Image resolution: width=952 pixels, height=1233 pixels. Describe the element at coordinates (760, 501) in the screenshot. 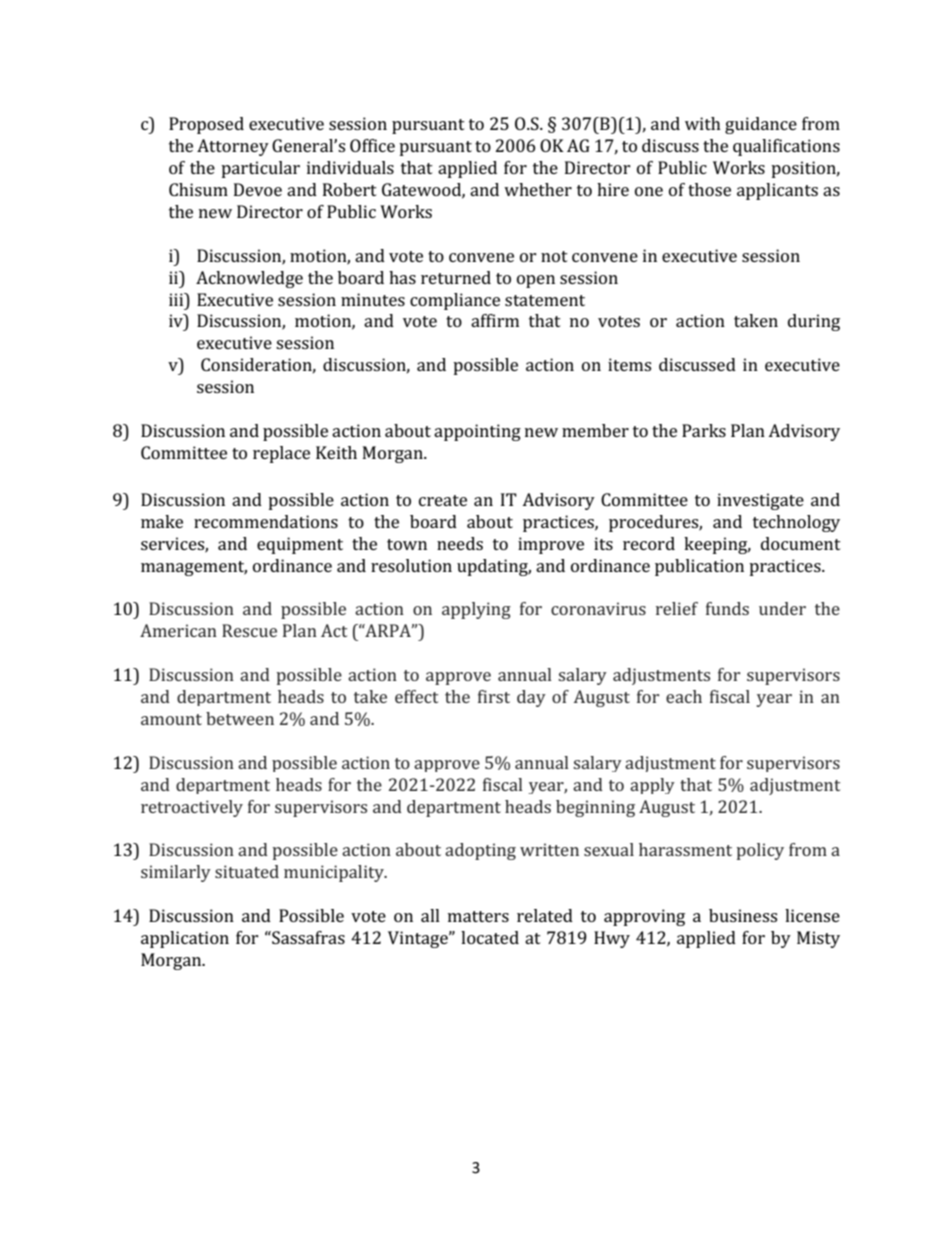

I see `investigate` at that location.
